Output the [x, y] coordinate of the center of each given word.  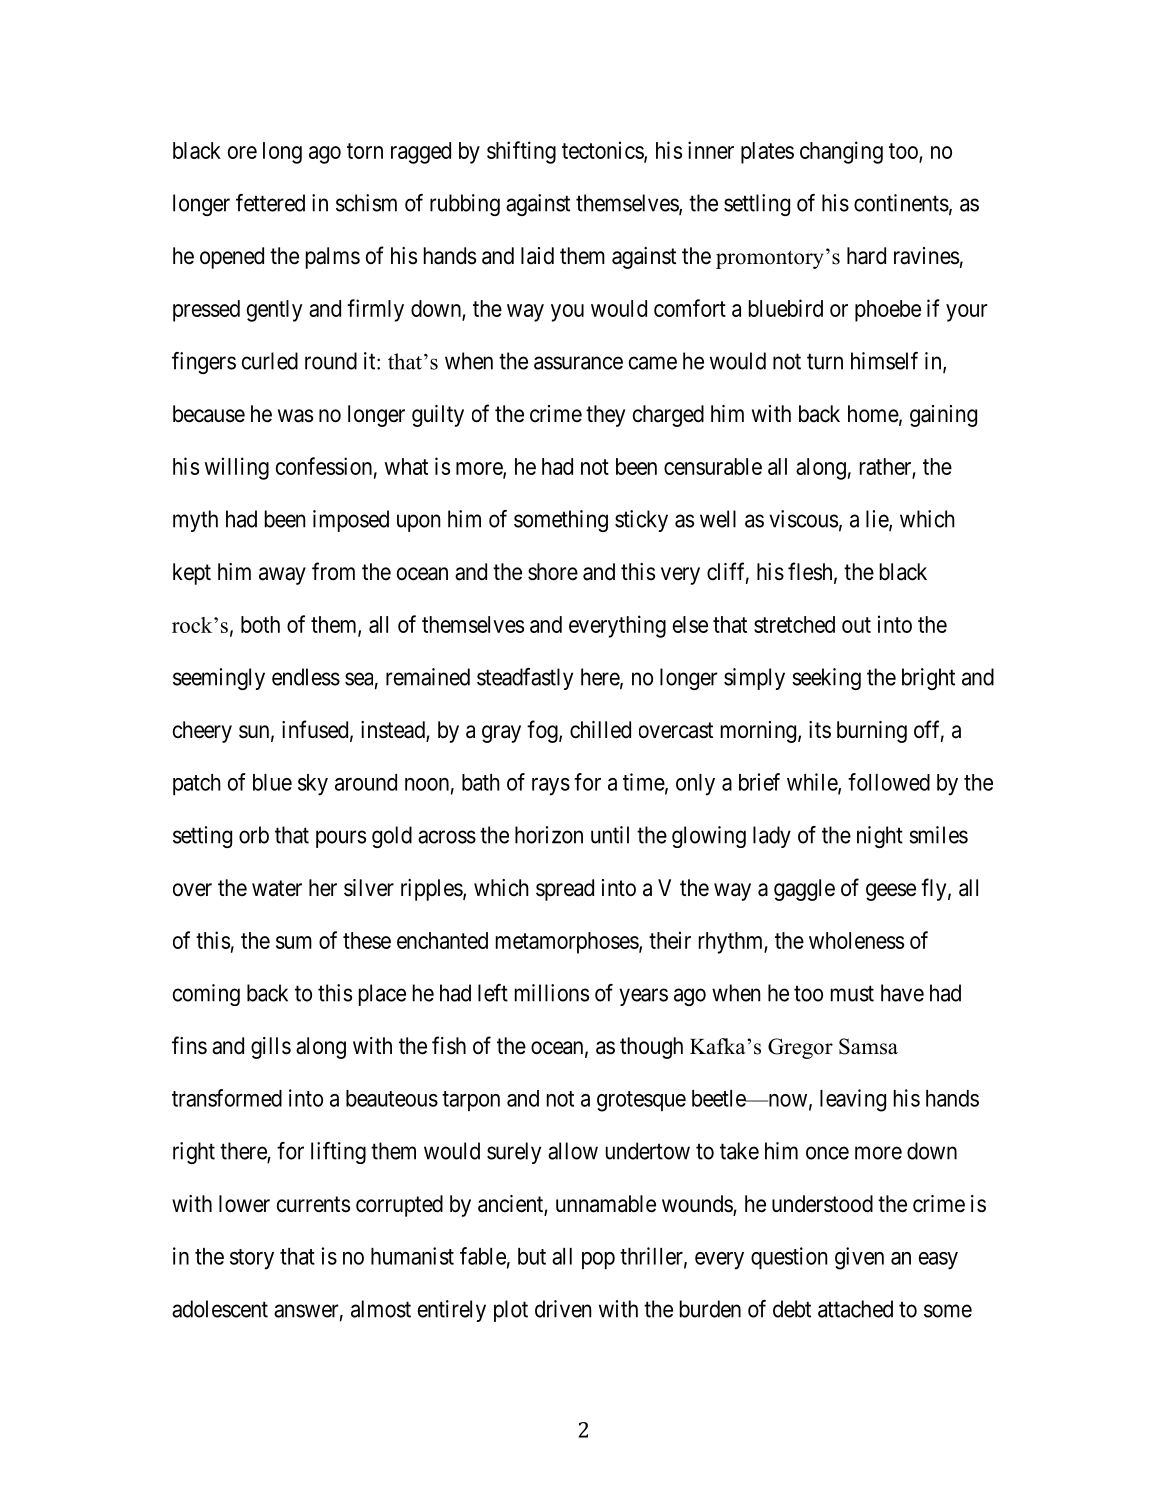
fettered [270, 203]
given [859, 1258]
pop [598, 1260]
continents [901, 203]
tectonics [603, 151]
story [252, 1259]
